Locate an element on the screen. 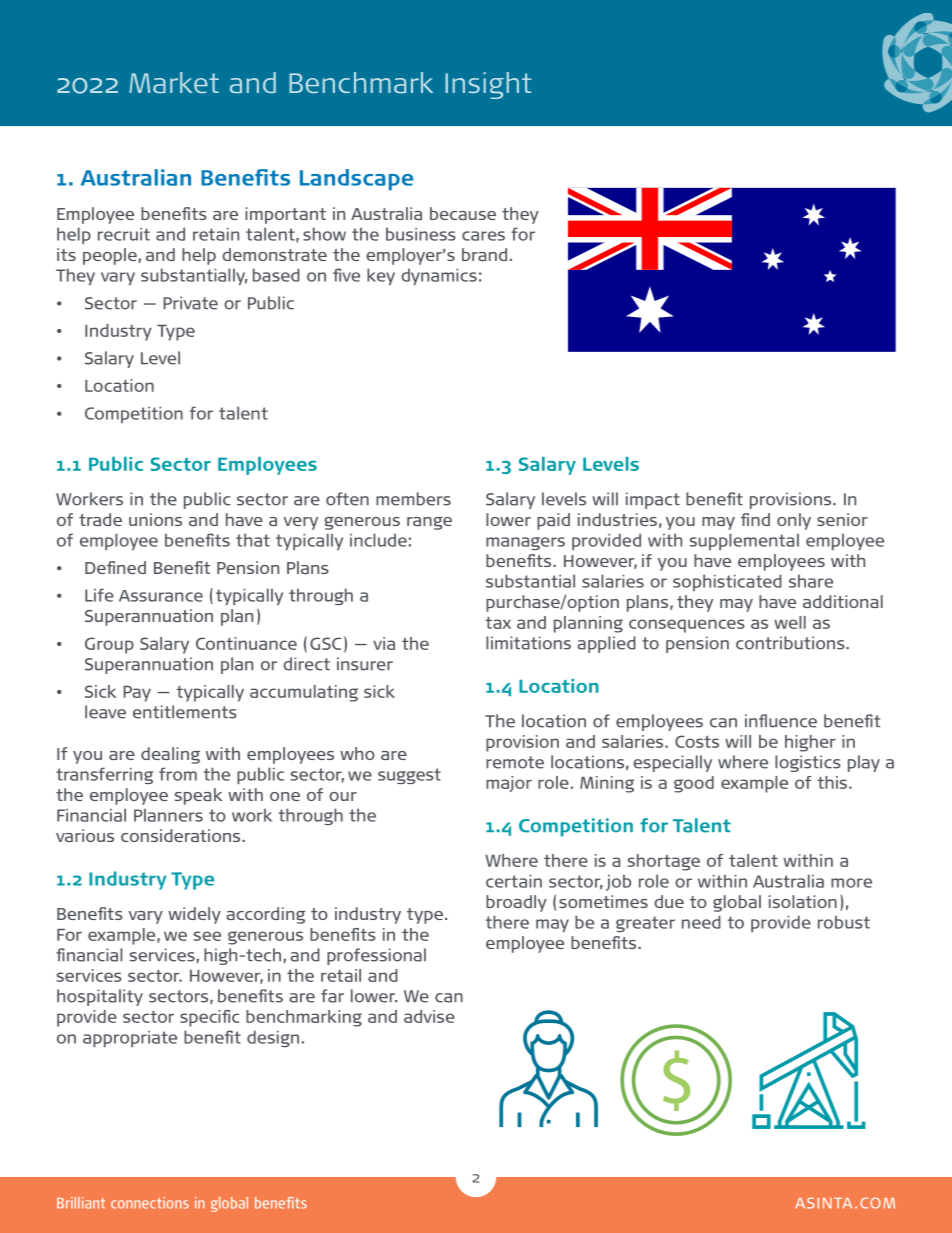  connections is located at coordinates (150, 1203).
